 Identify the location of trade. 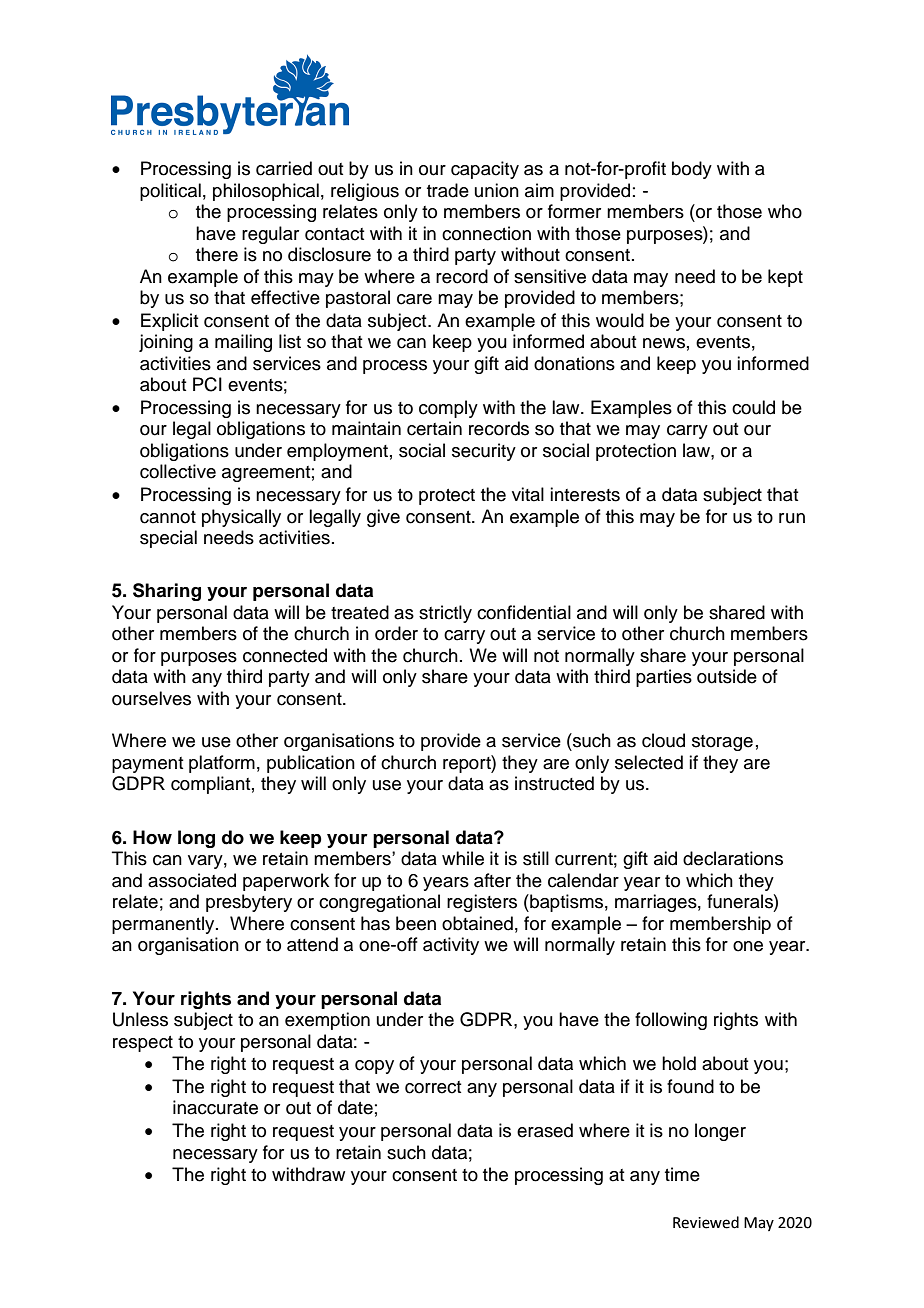
(448, 190).
